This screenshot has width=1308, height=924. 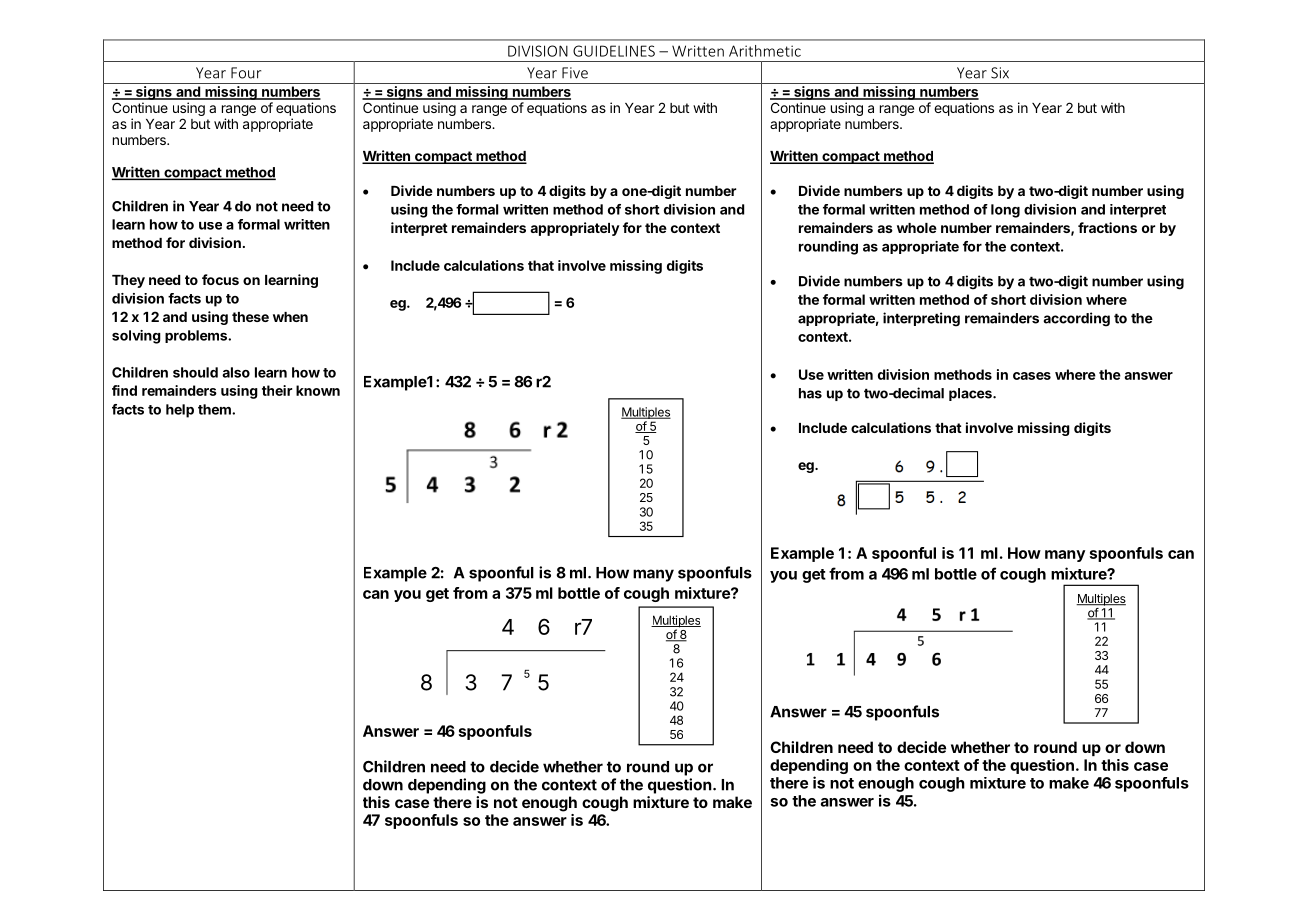 I want to click on GUIDELINES, so click(x=614, y=51).
